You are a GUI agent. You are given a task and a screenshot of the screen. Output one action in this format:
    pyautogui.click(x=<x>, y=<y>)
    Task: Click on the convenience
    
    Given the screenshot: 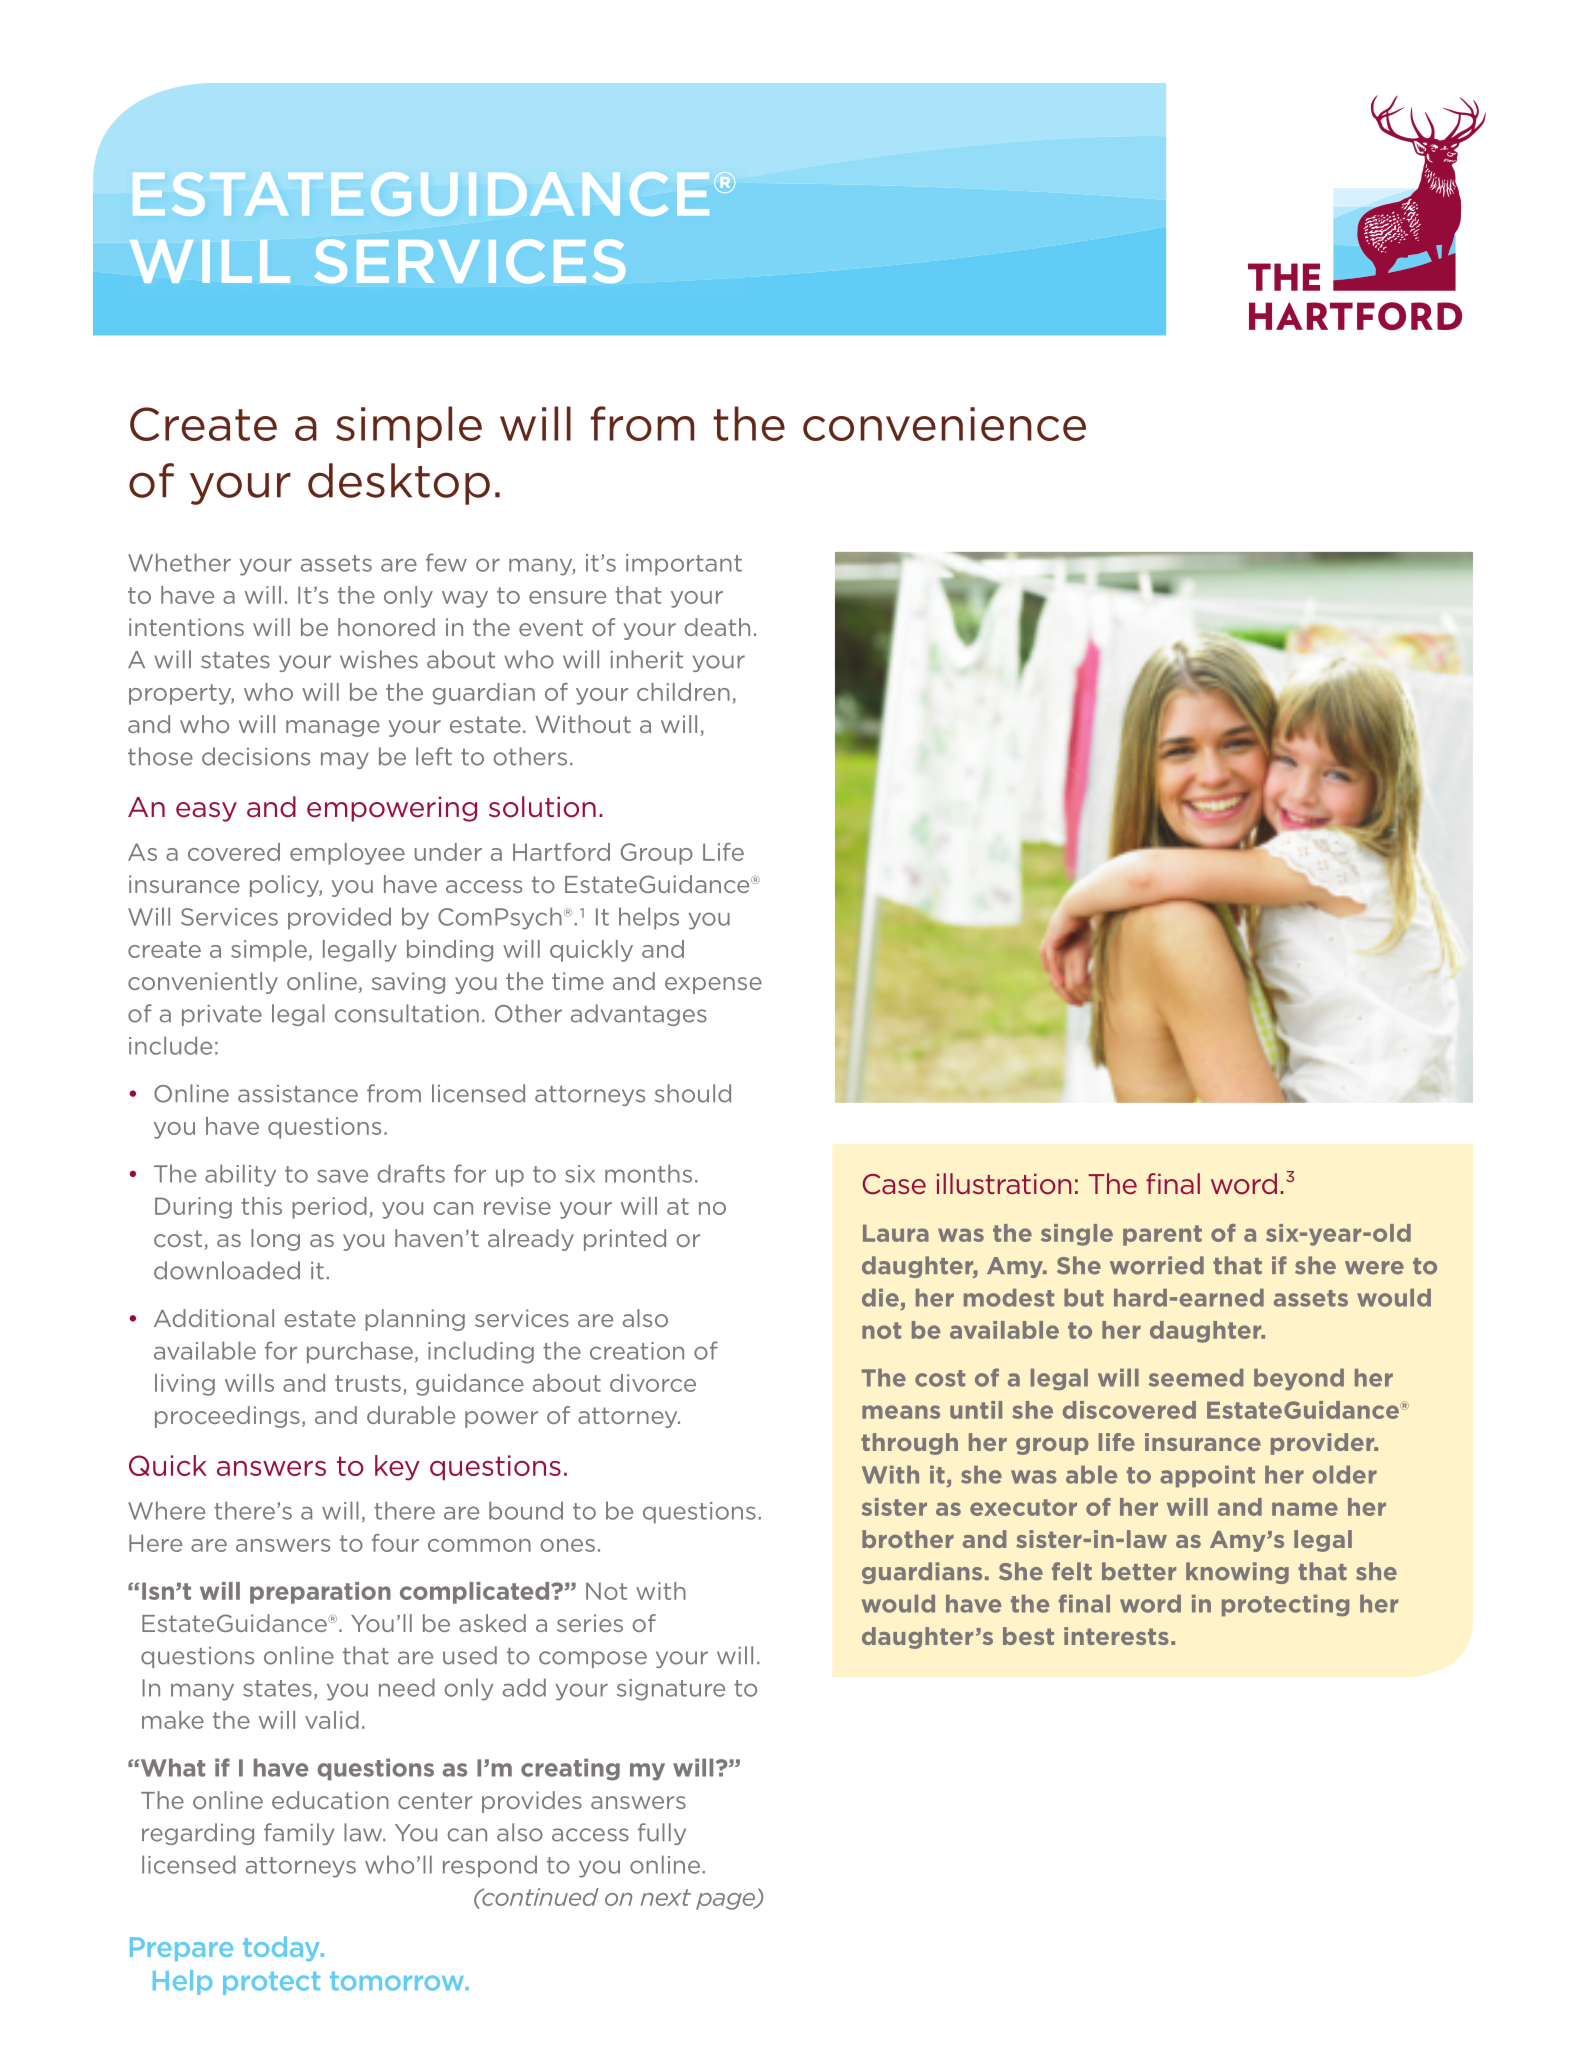 What is the action you would take?
    pyautogui.click(x=944, y=424)
